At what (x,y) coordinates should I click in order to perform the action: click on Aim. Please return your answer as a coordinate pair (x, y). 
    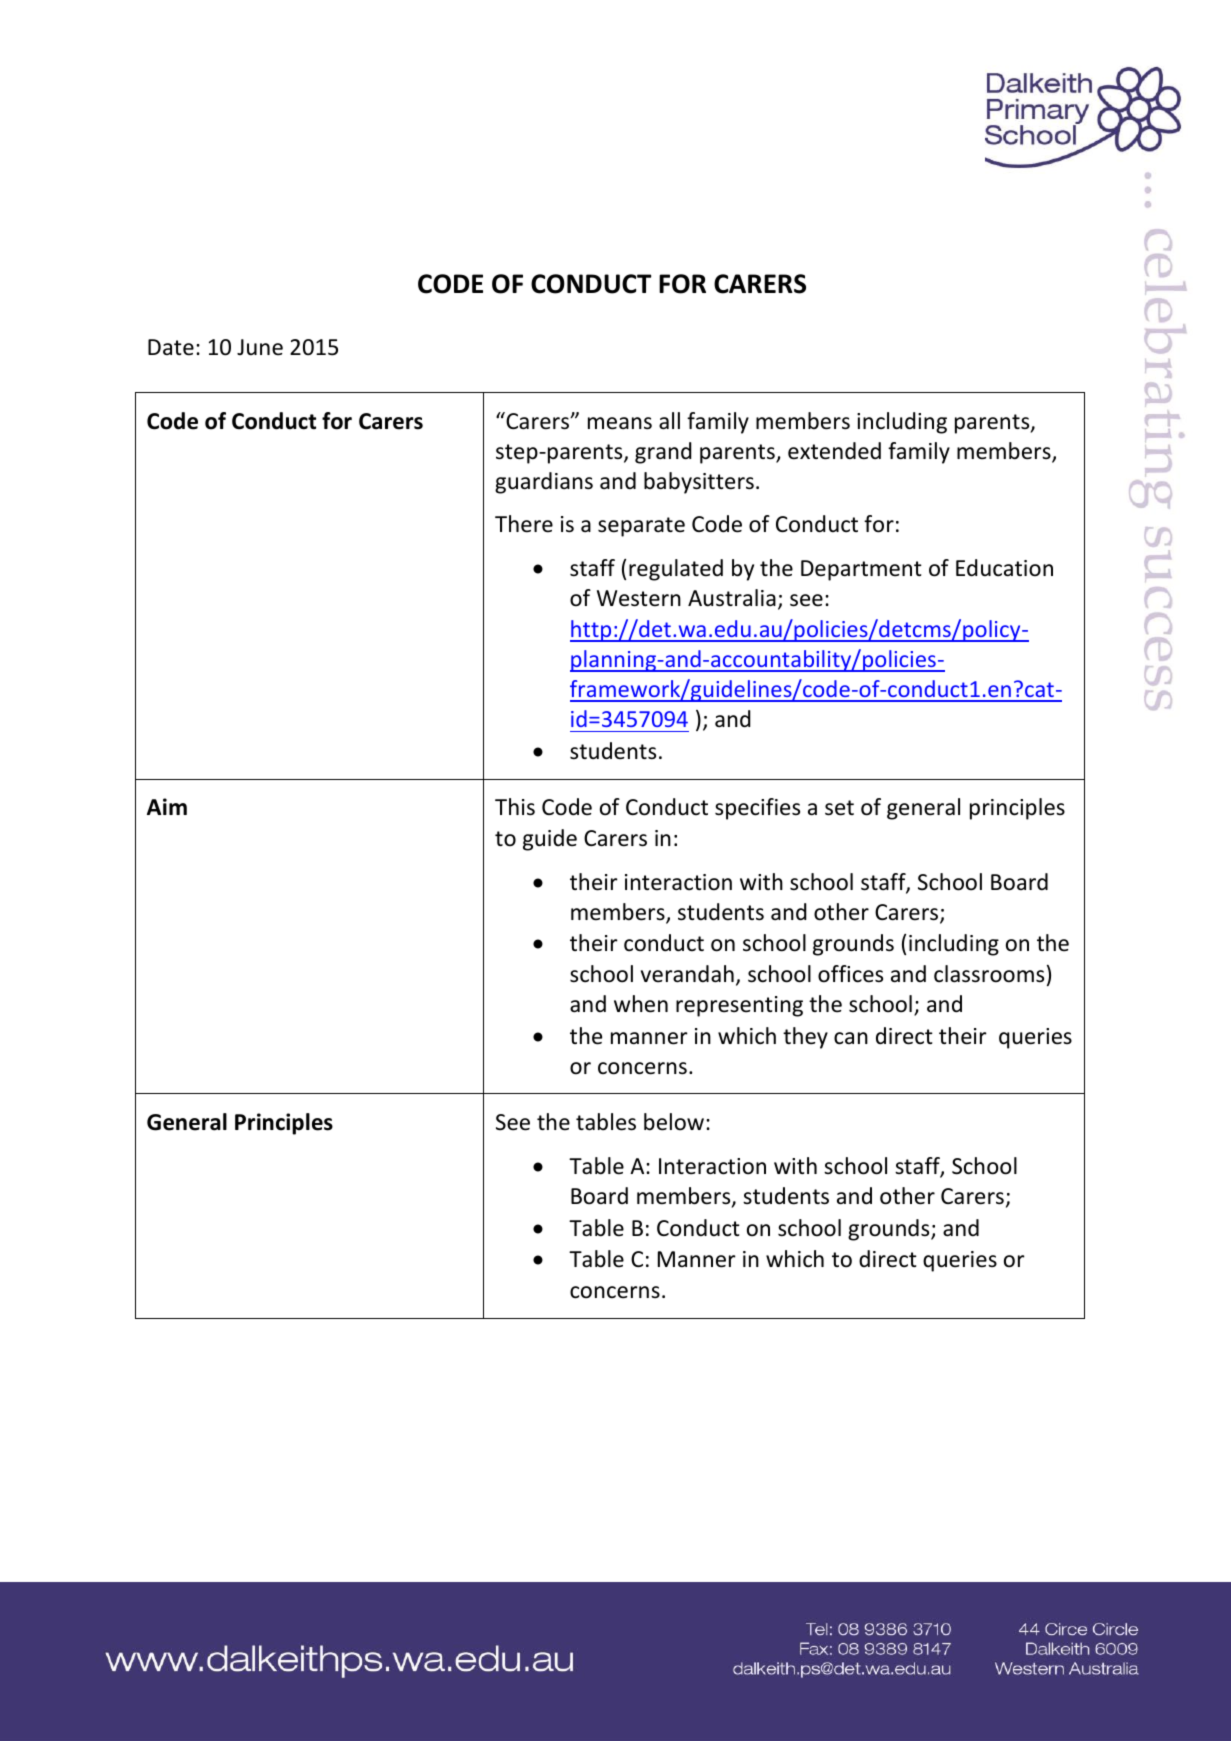
    Looking at the image, I should click on (167, 806).
